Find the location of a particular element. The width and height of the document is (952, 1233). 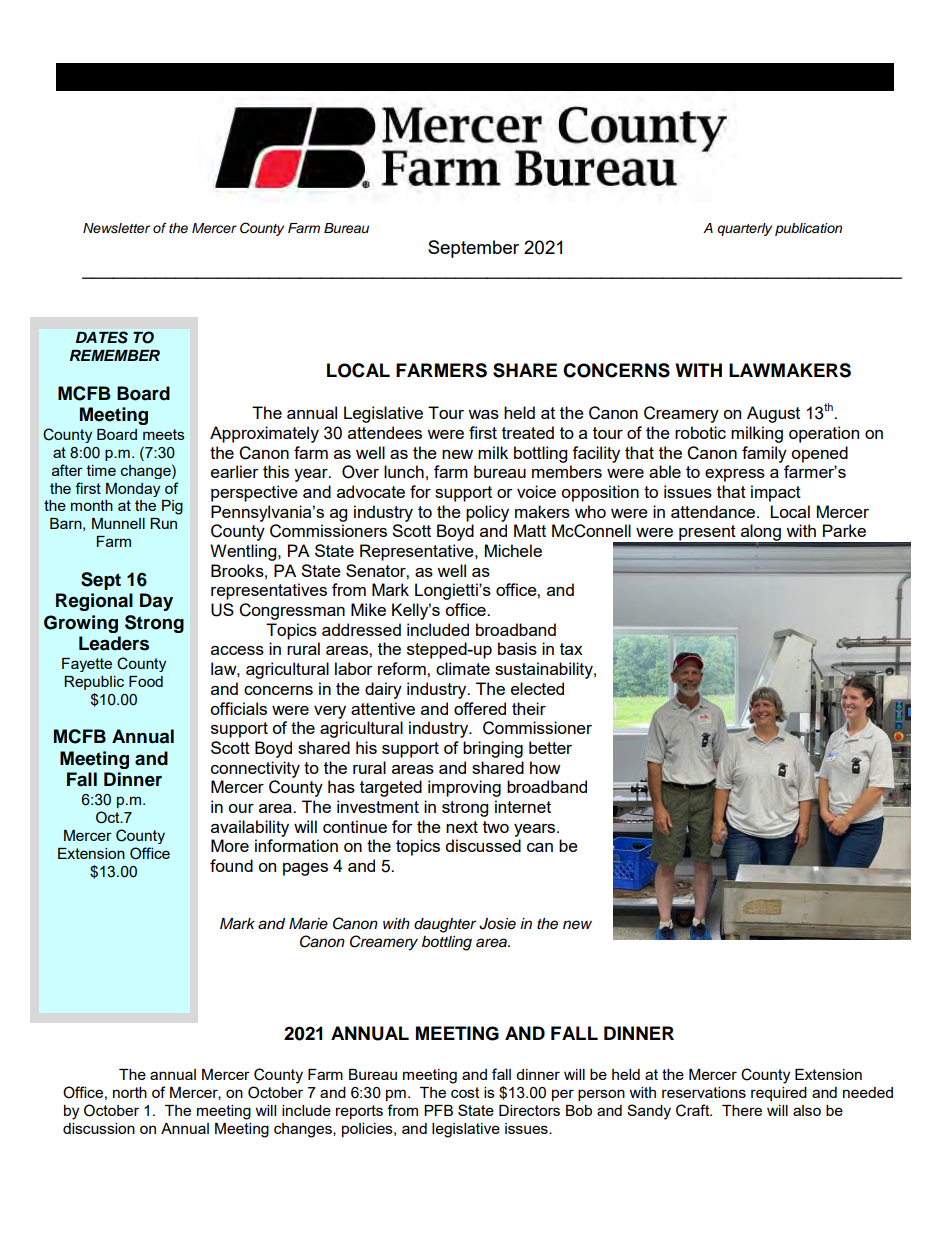

offered is located at coordinates (480, 708).
